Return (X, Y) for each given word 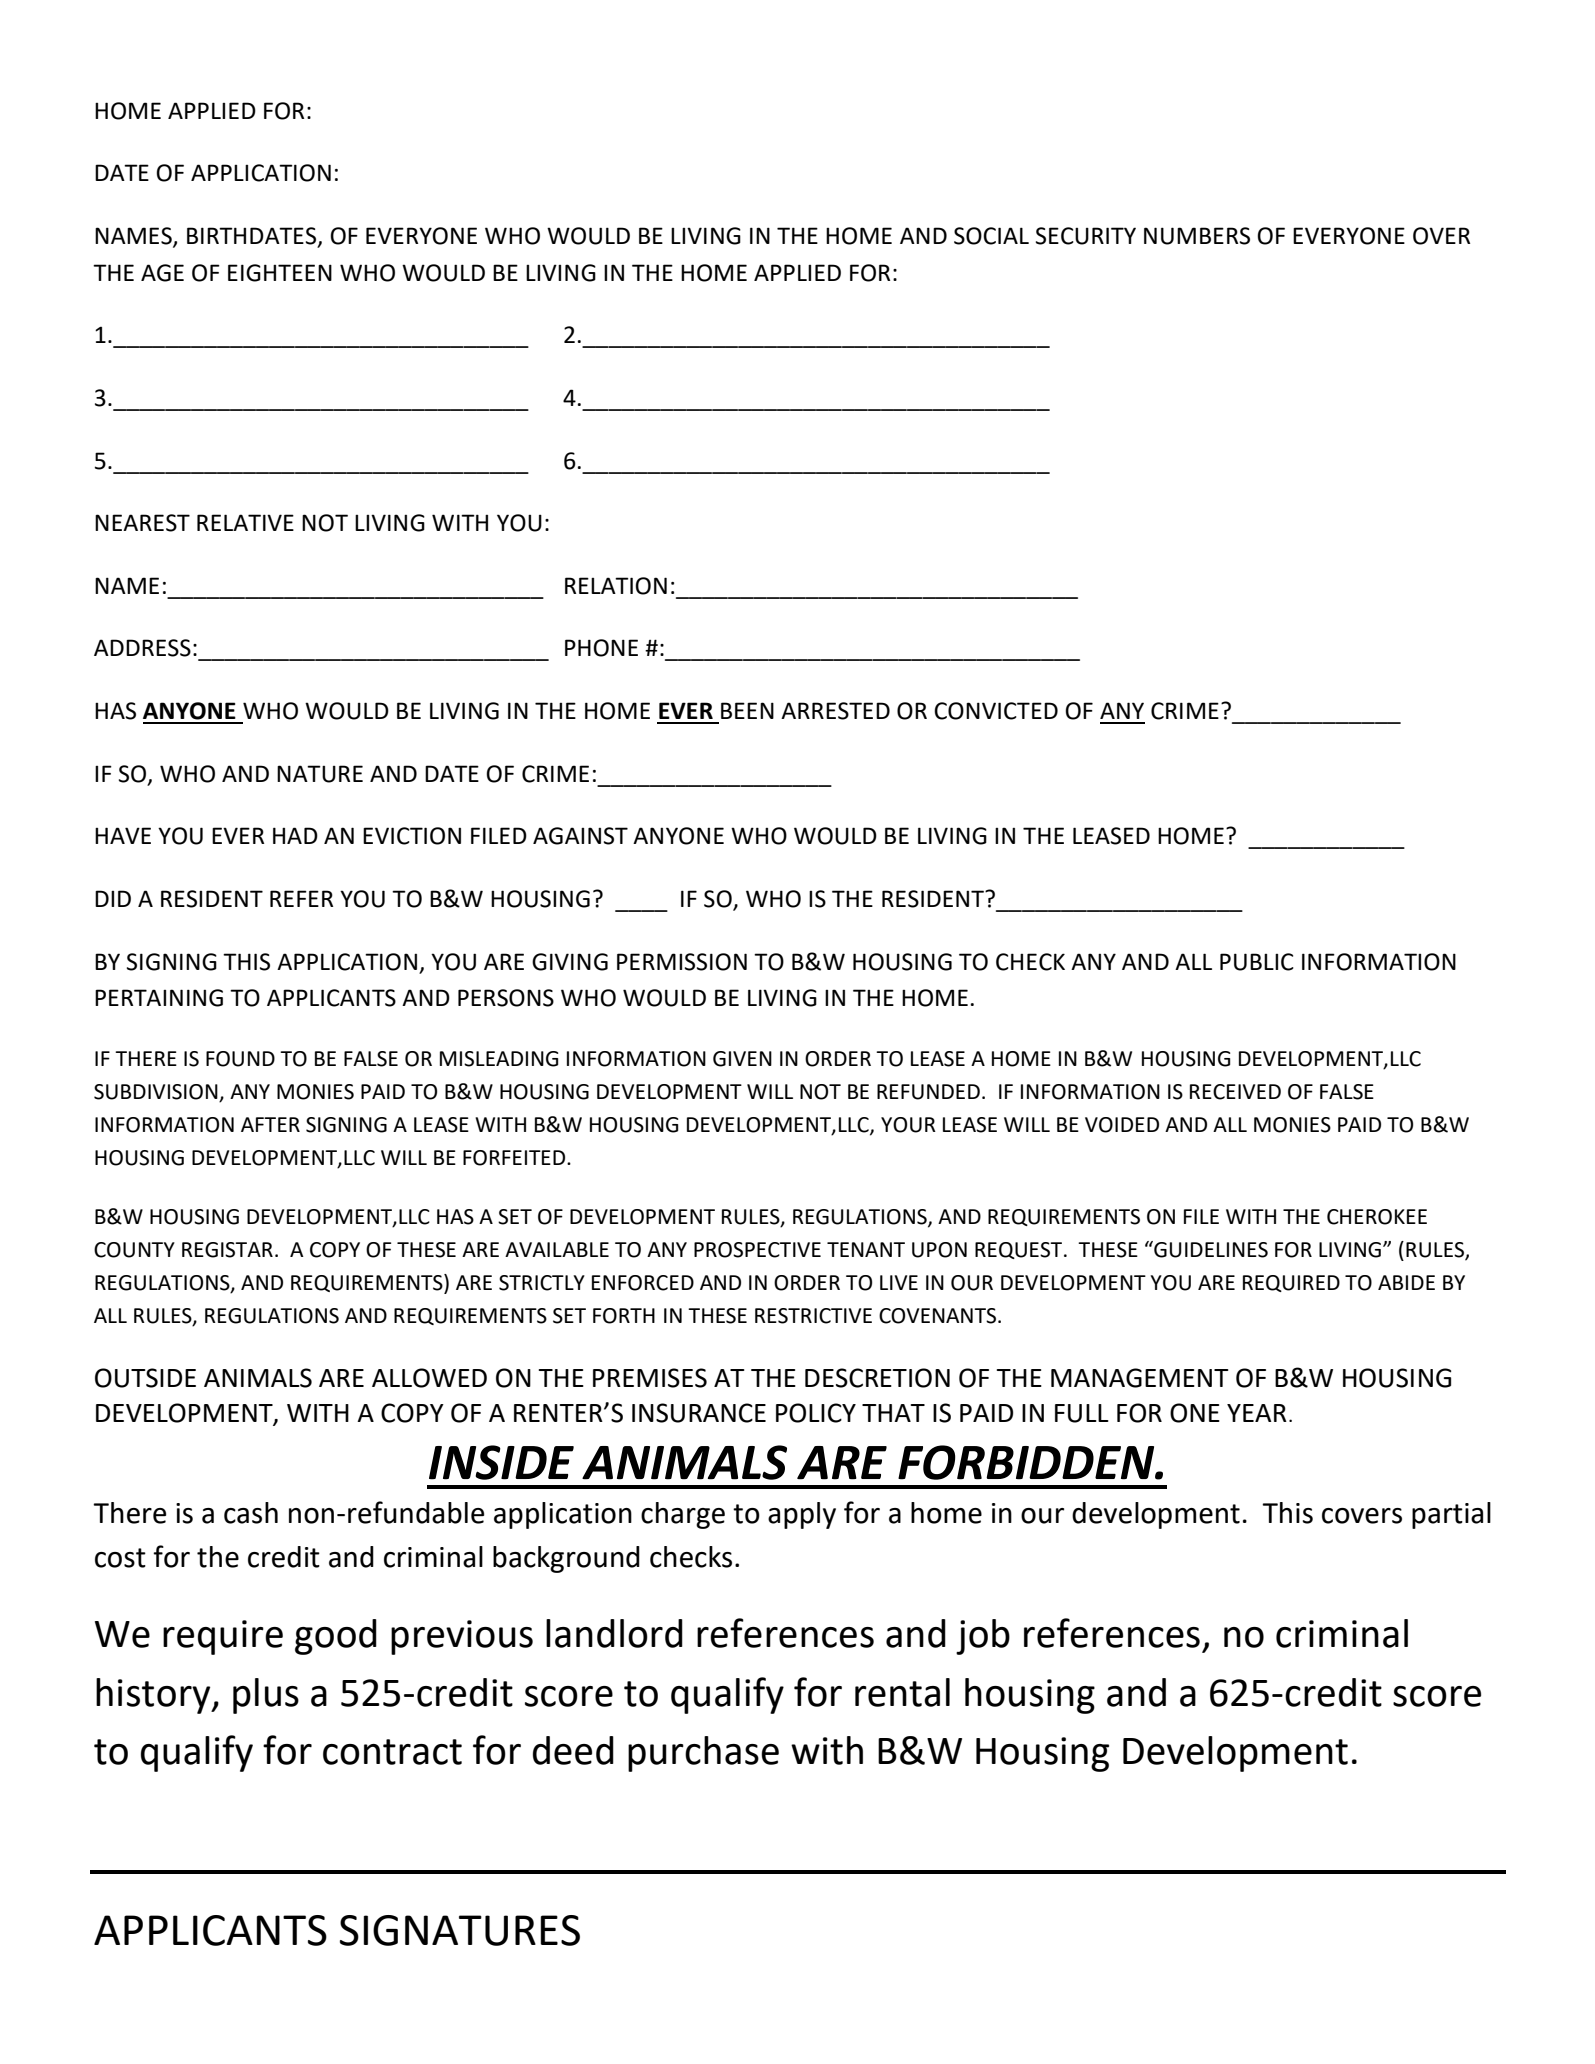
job (983, 1637)
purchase (703, 1754)
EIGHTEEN (280, 273)
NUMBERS (1197, 236)
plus (266, 1696)
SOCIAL (991, 236)
